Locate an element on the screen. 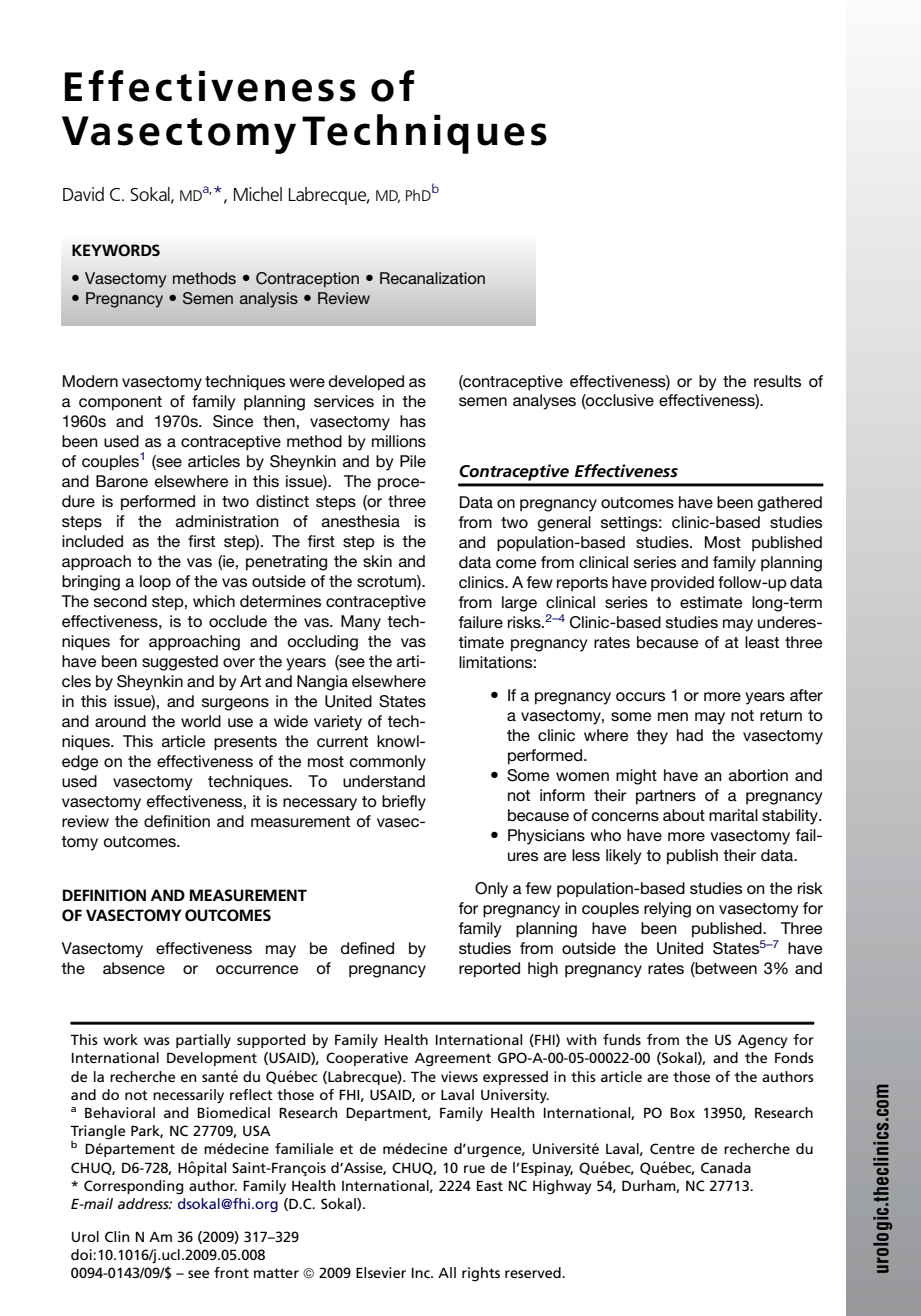 This screenshot has width=921, height=1316. world is located at coordinates (201, 721).
